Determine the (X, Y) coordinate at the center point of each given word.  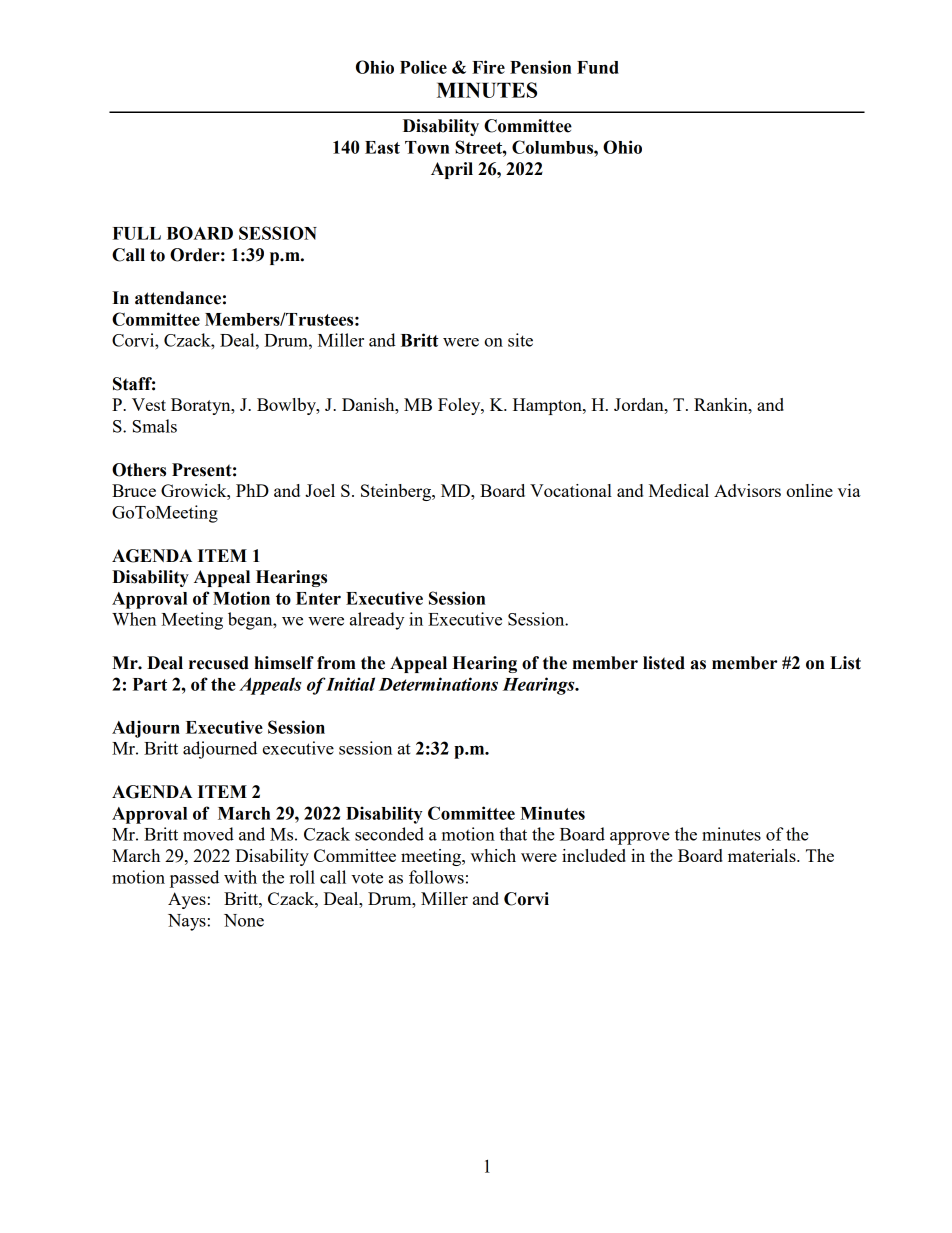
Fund (598, 67)
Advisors (747, 490)
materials (763, 855)
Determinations (438, 684)
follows (436, 877)
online (809, 490)
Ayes (187, 900)
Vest (149, 404)
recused (219, 663)
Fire (488, 67)
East (382, 147)
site (520, 340)
